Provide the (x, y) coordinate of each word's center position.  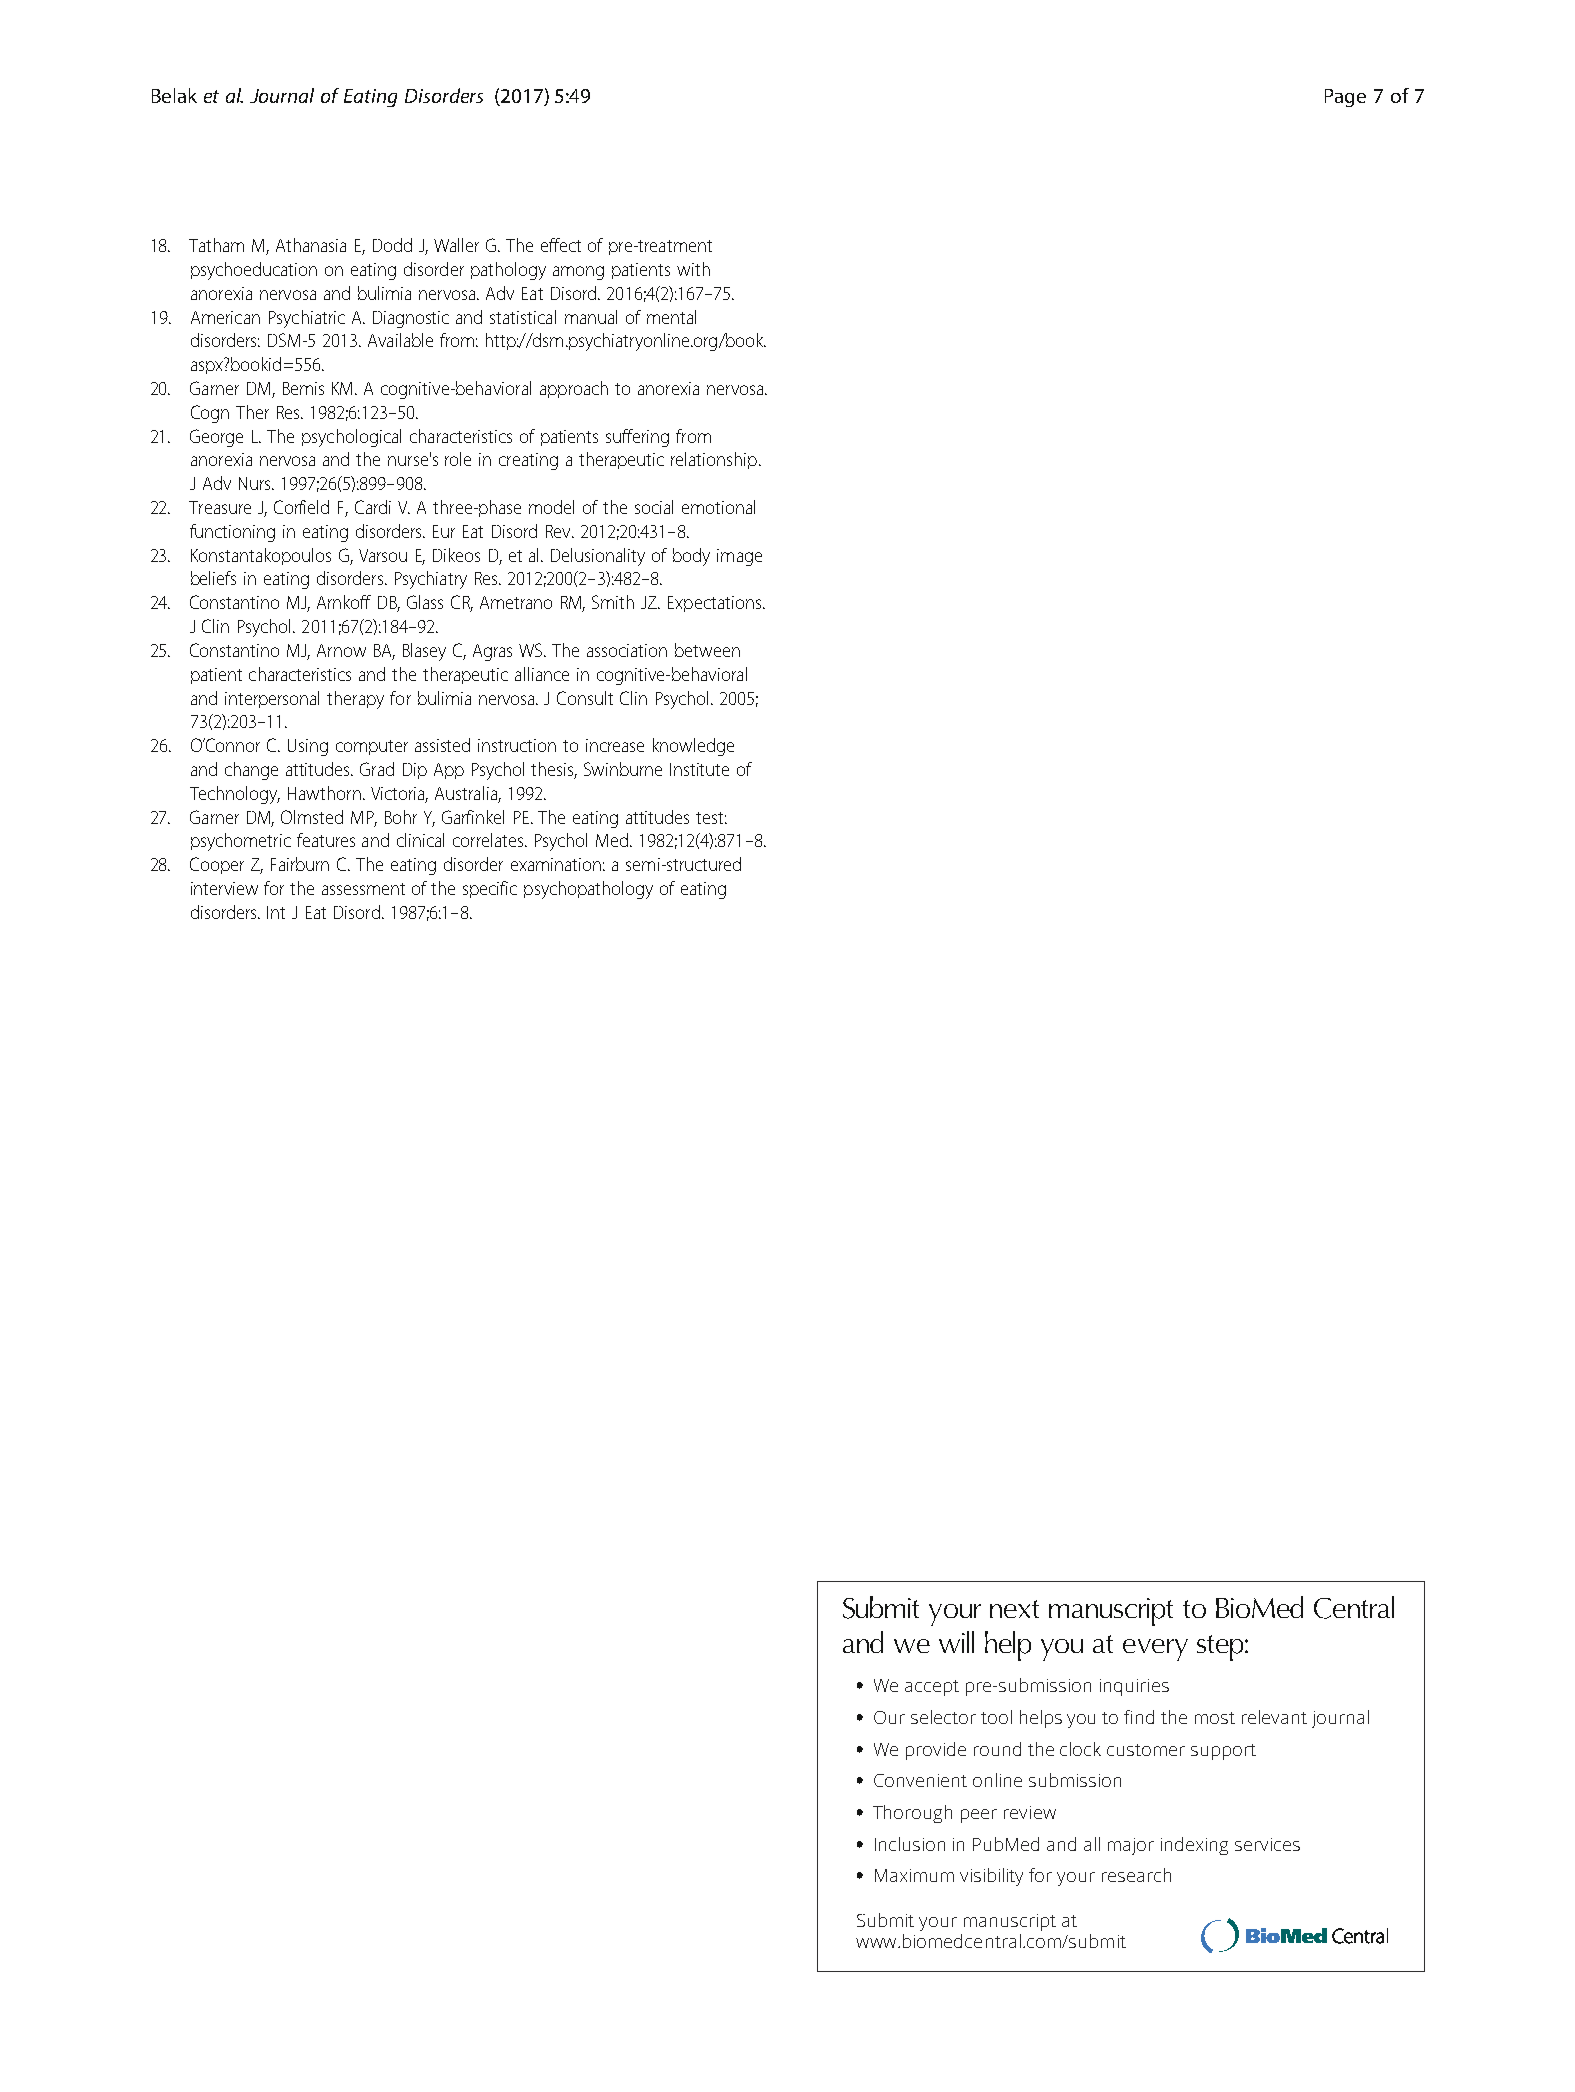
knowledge (693, 747)
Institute (699, 769)
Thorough (912, 1814)
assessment (363, 889)
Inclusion (910, 1844)
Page (1345, 98)
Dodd (392, 245)
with (693, 269)
